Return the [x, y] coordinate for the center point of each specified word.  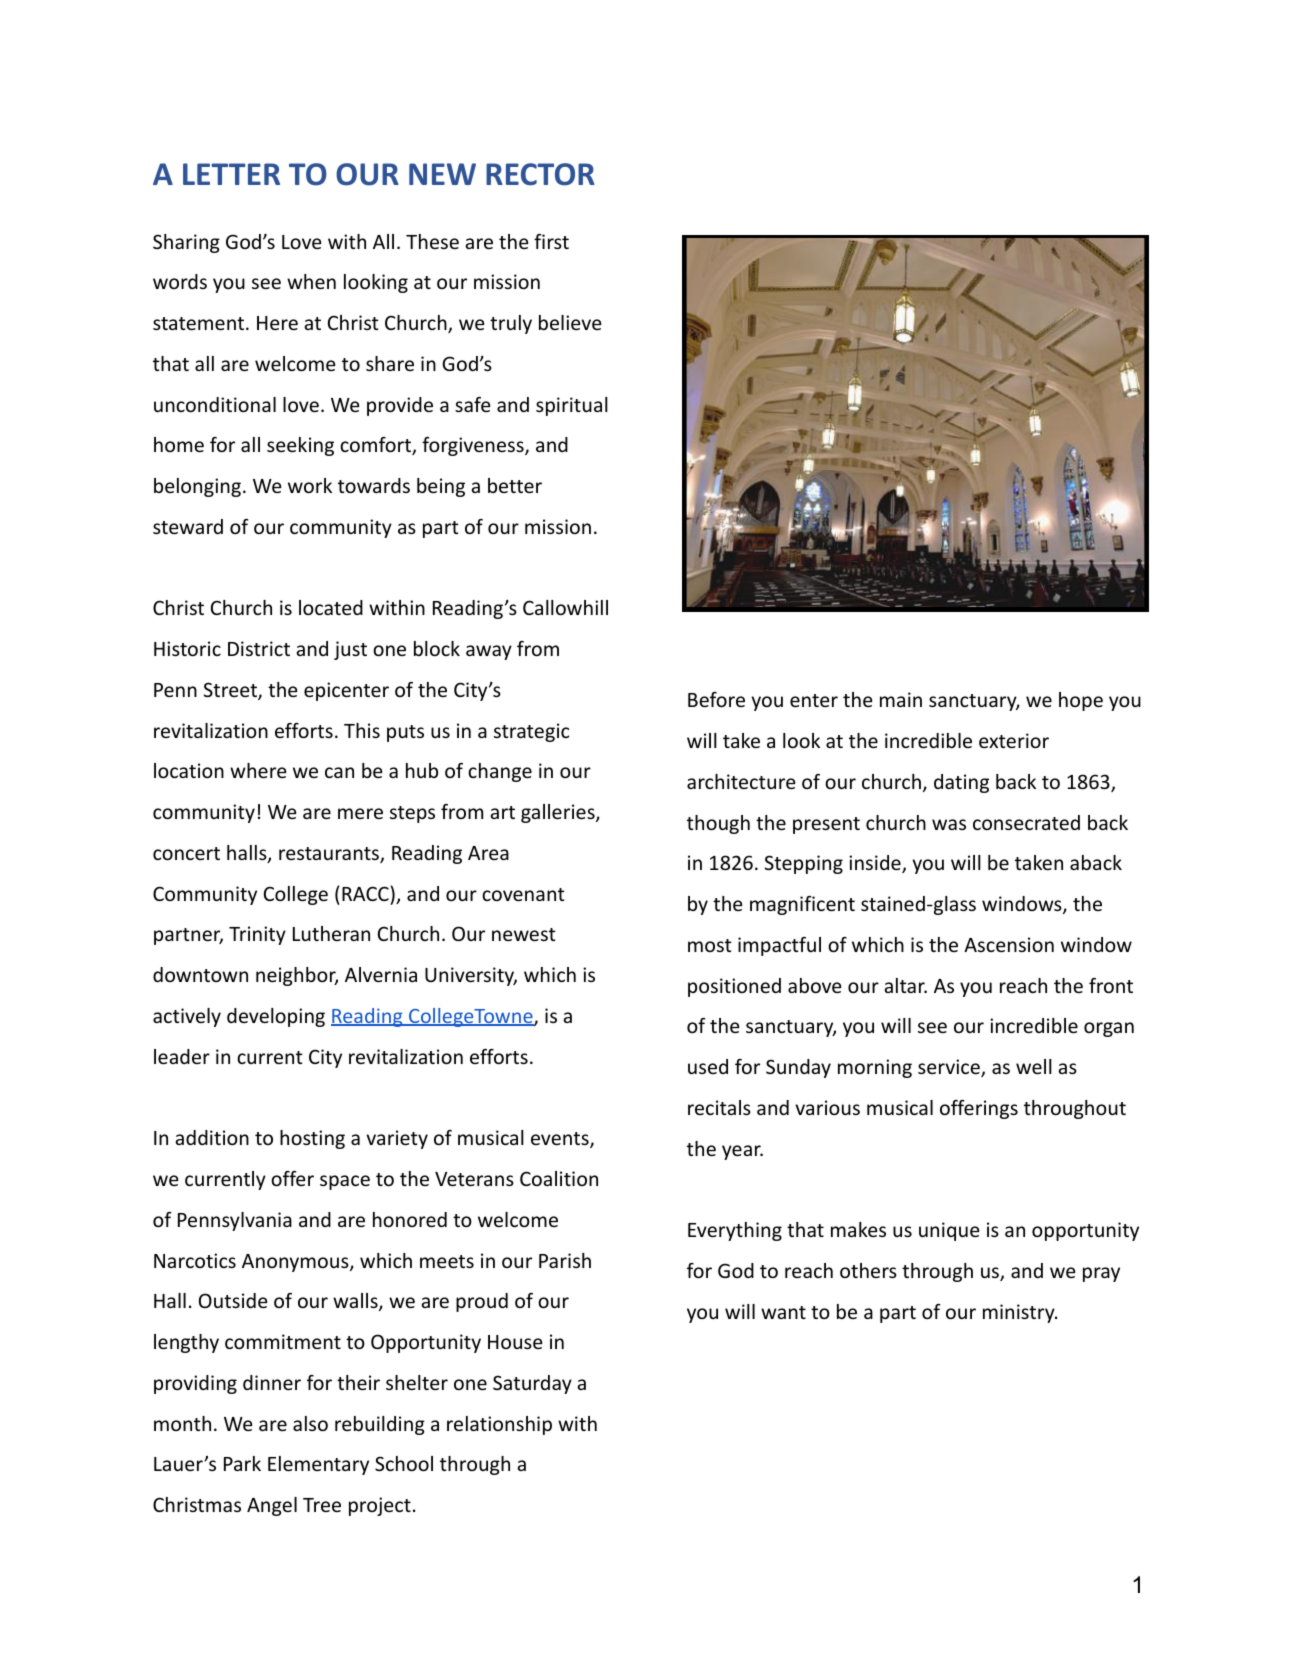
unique [949, 1231]
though [718, 824]
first [551, 241]
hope [1081, 701]
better [515, 485]
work [310, 485]
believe [570, 322]
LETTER [231, 174]
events [561, 1140]
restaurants [330, 855]
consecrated [1026, 822]
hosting [312, 1139]
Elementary [318, 1465]
